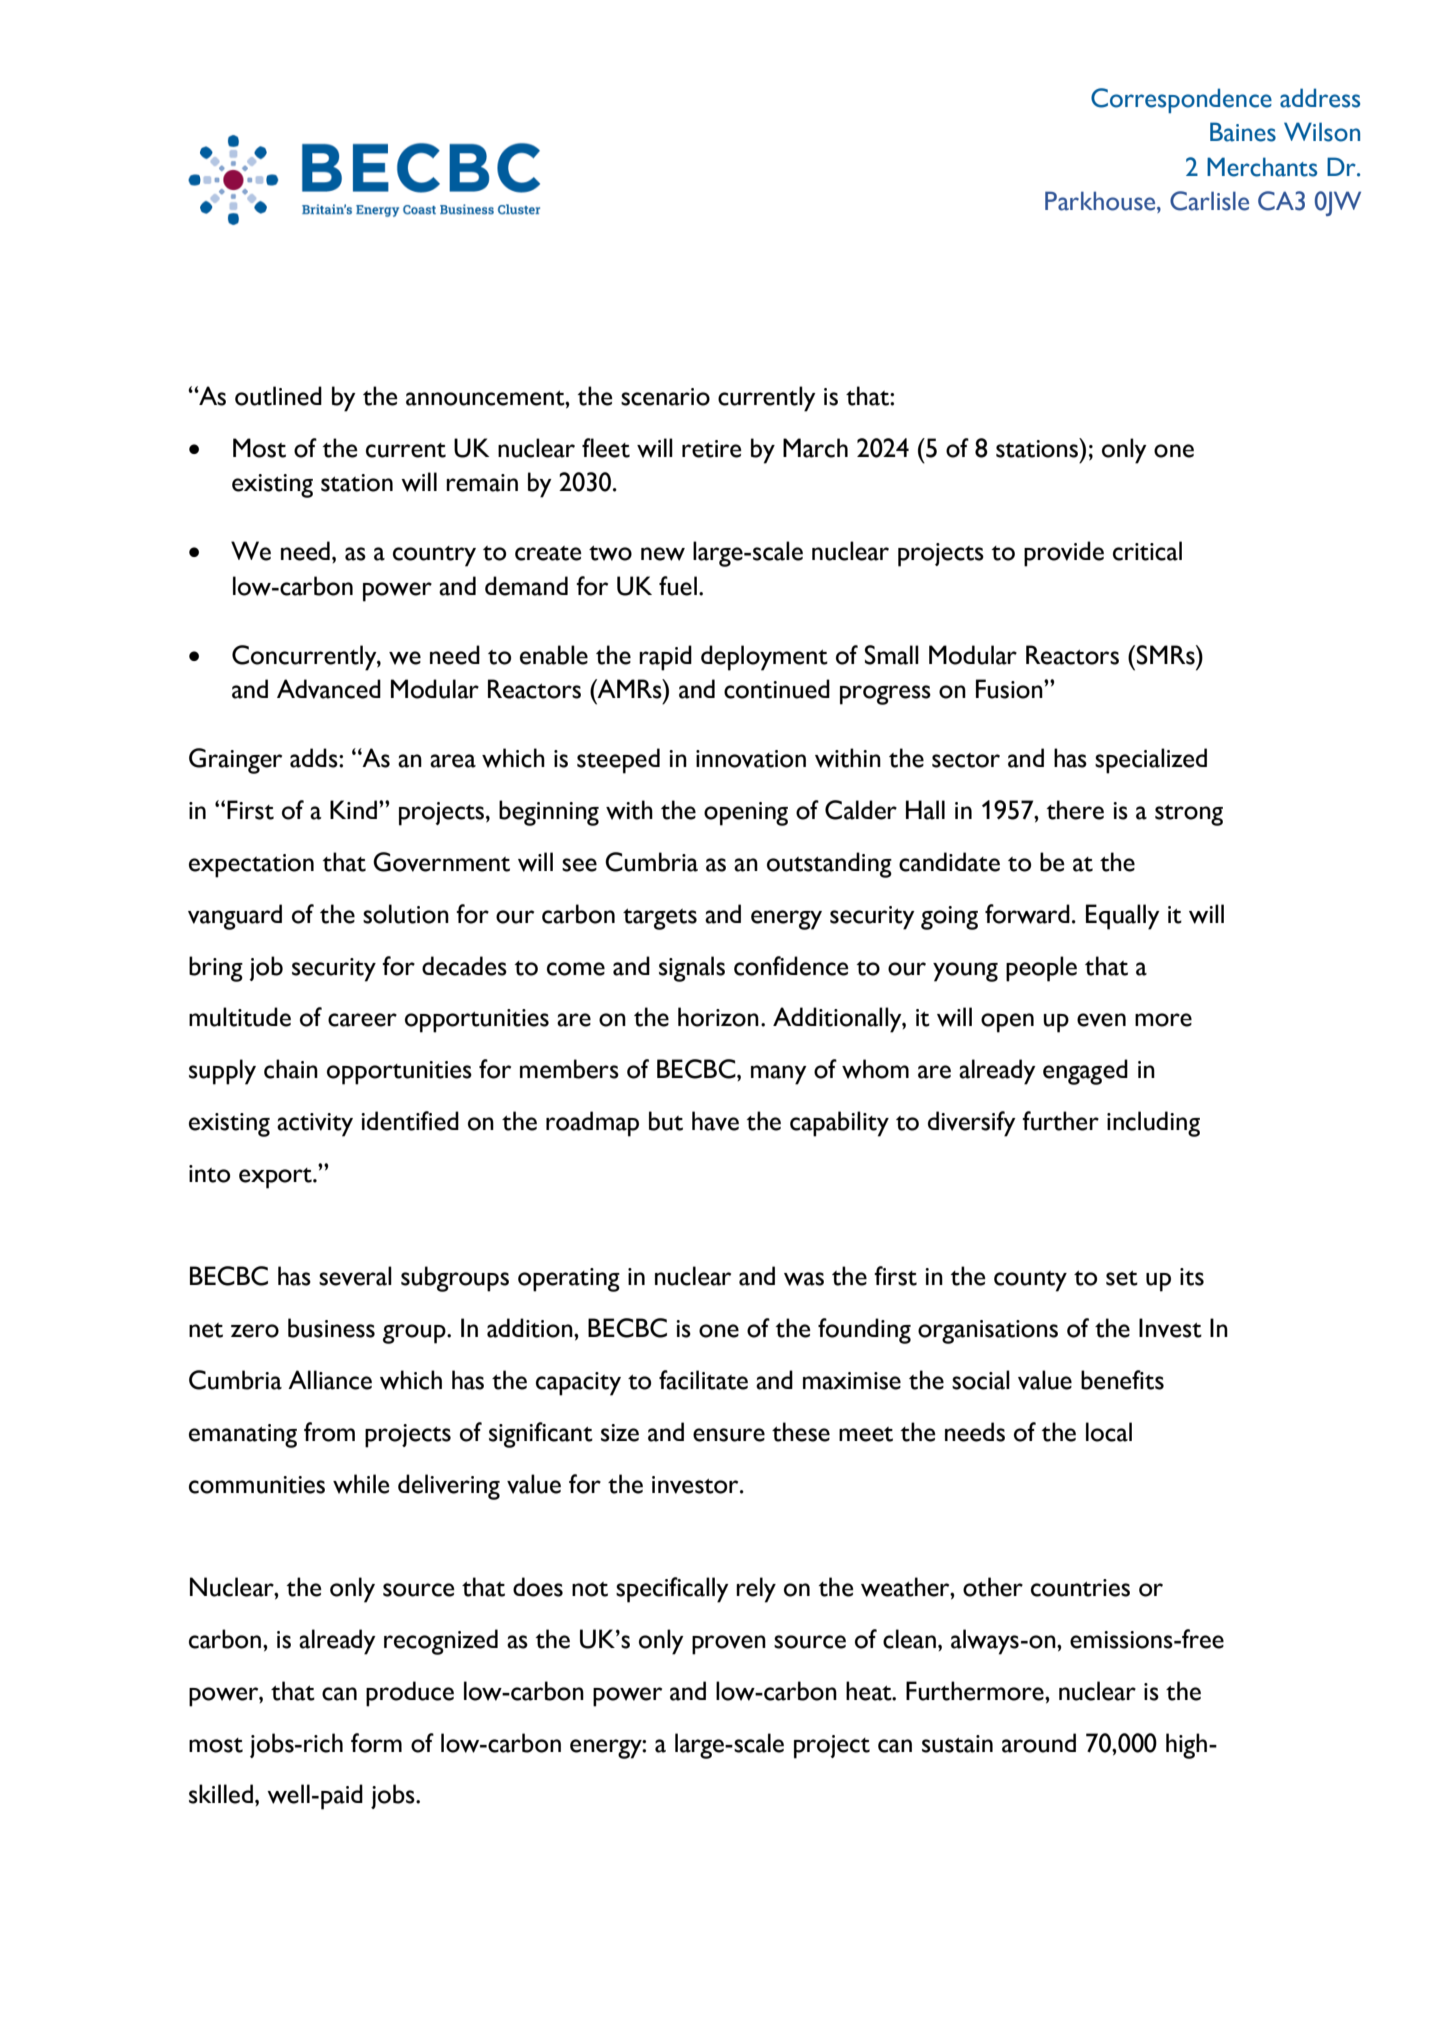  What do you see at coordinates (756, 1590) in the document?
I see `rely` at bounding box center [756, 1590].
